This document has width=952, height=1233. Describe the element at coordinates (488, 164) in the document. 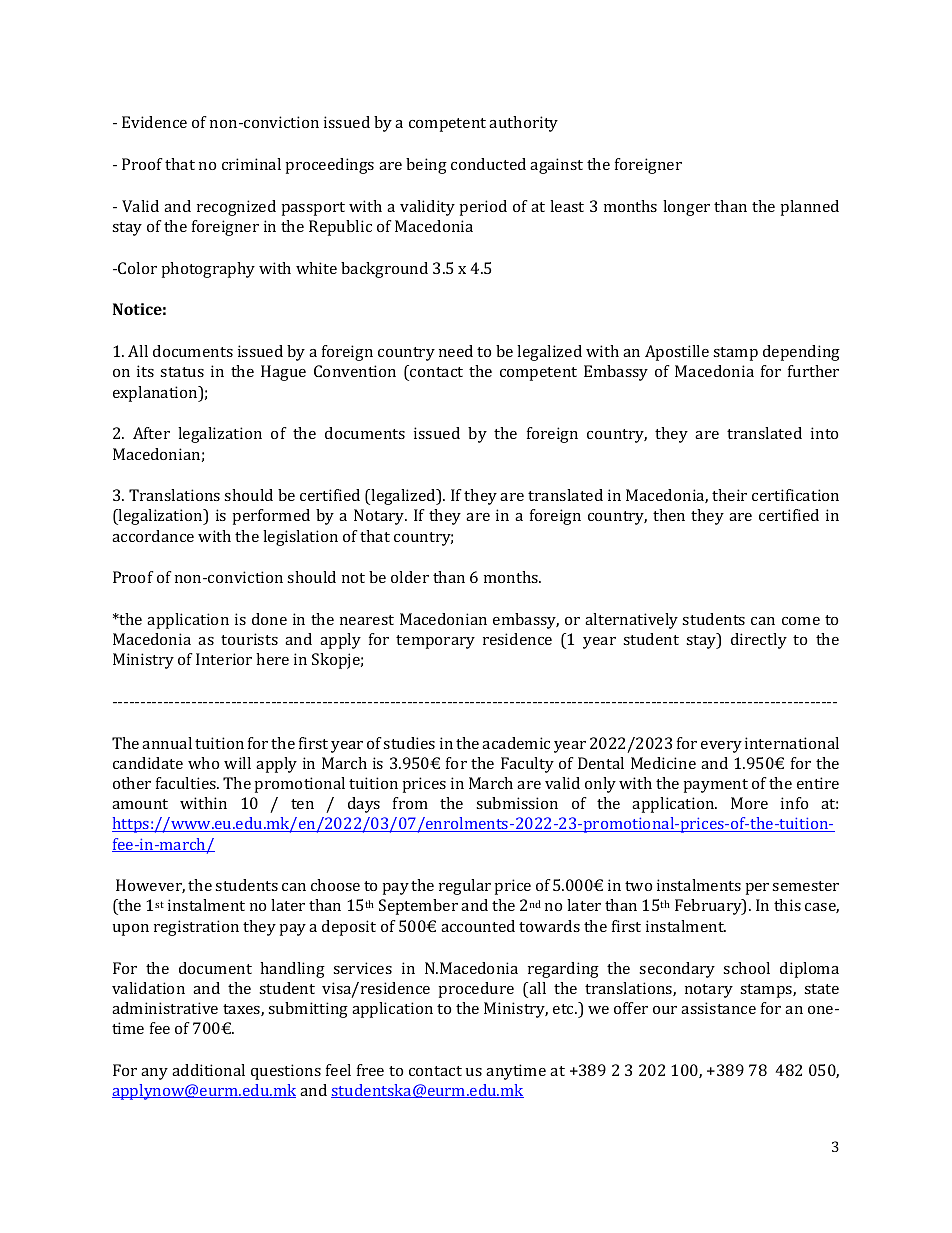

I see `conducted` at that location.
